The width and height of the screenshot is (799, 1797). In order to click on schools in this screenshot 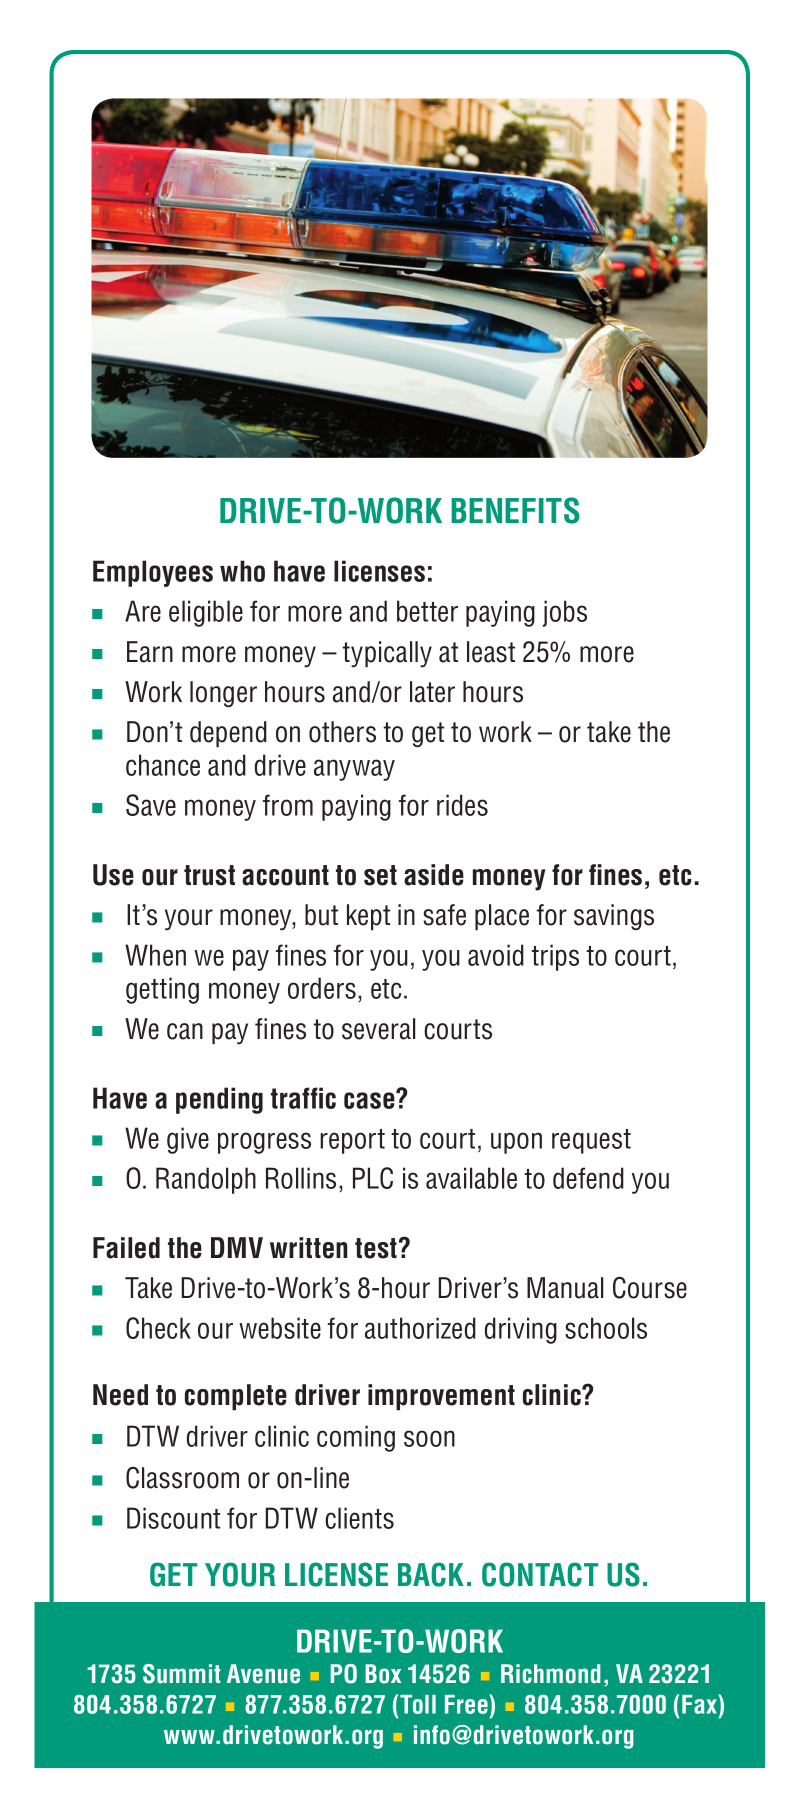, I will do `click(606, 1328)`.
